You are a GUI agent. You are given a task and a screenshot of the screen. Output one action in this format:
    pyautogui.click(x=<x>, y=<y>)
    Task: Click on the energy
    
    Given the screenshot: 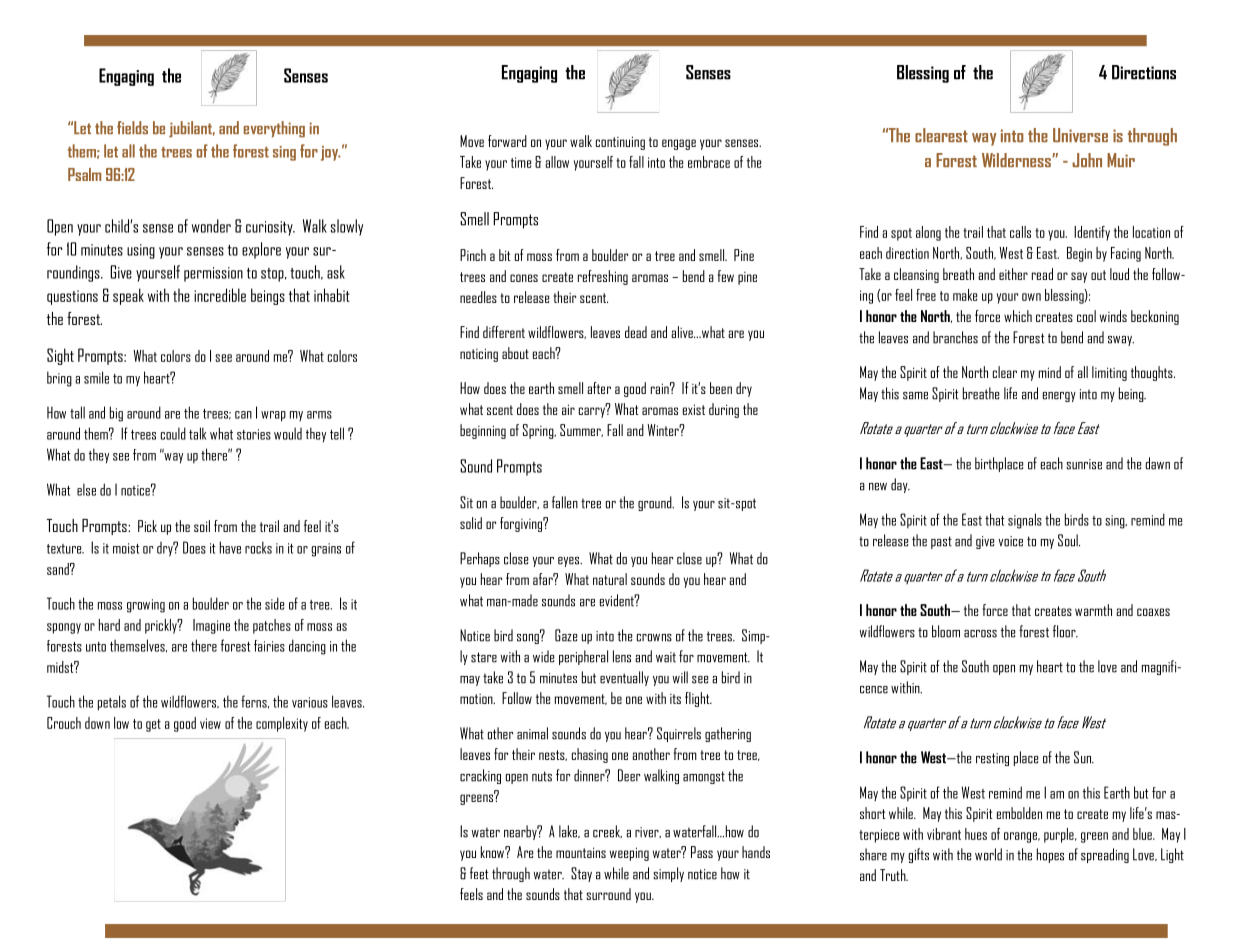 What is the action you would take?
    pyautogui.click(x=1059, y=397)
